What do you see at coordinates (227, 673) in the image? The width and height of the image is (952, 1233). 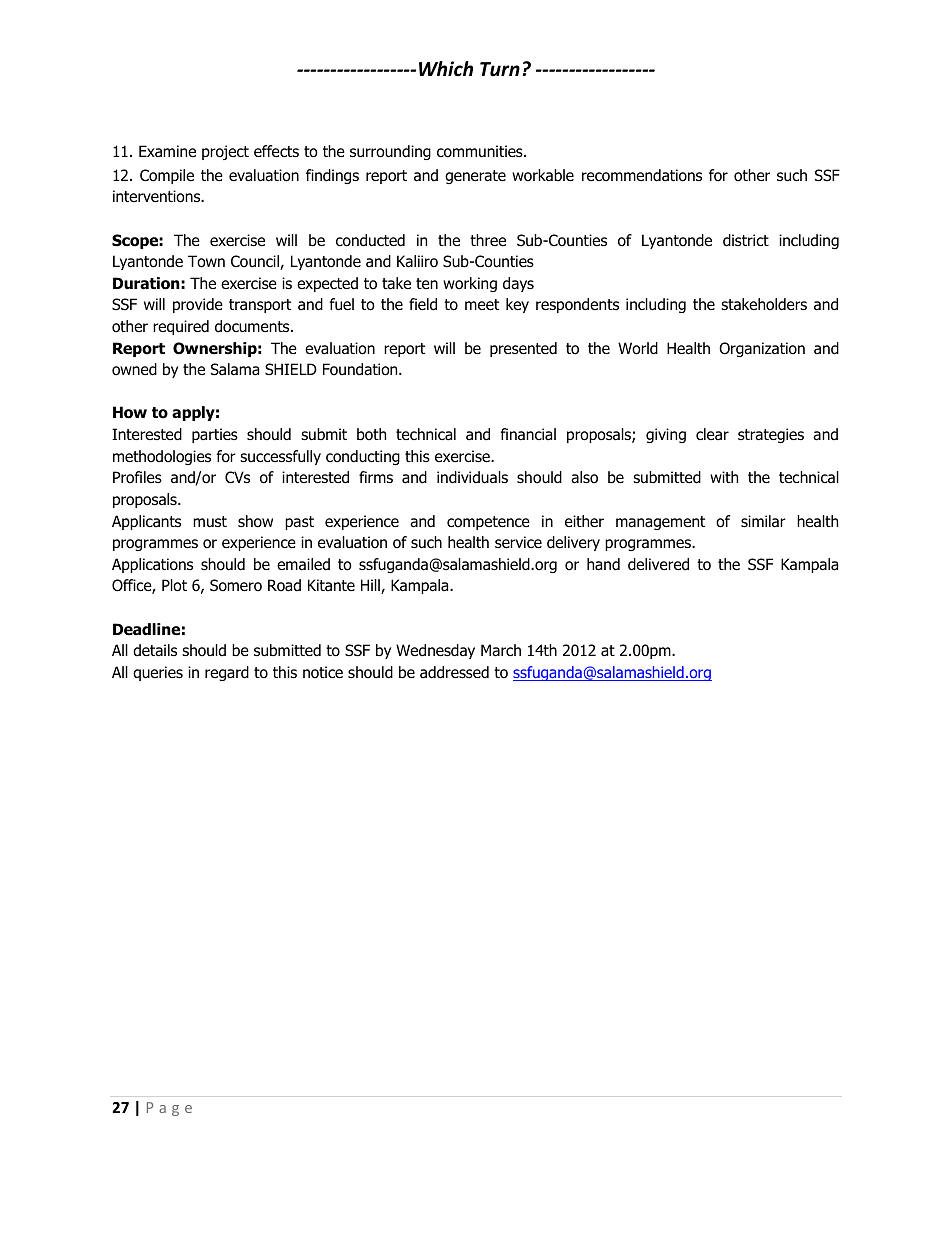 I see `regard` at bounding box center [227, 673].
